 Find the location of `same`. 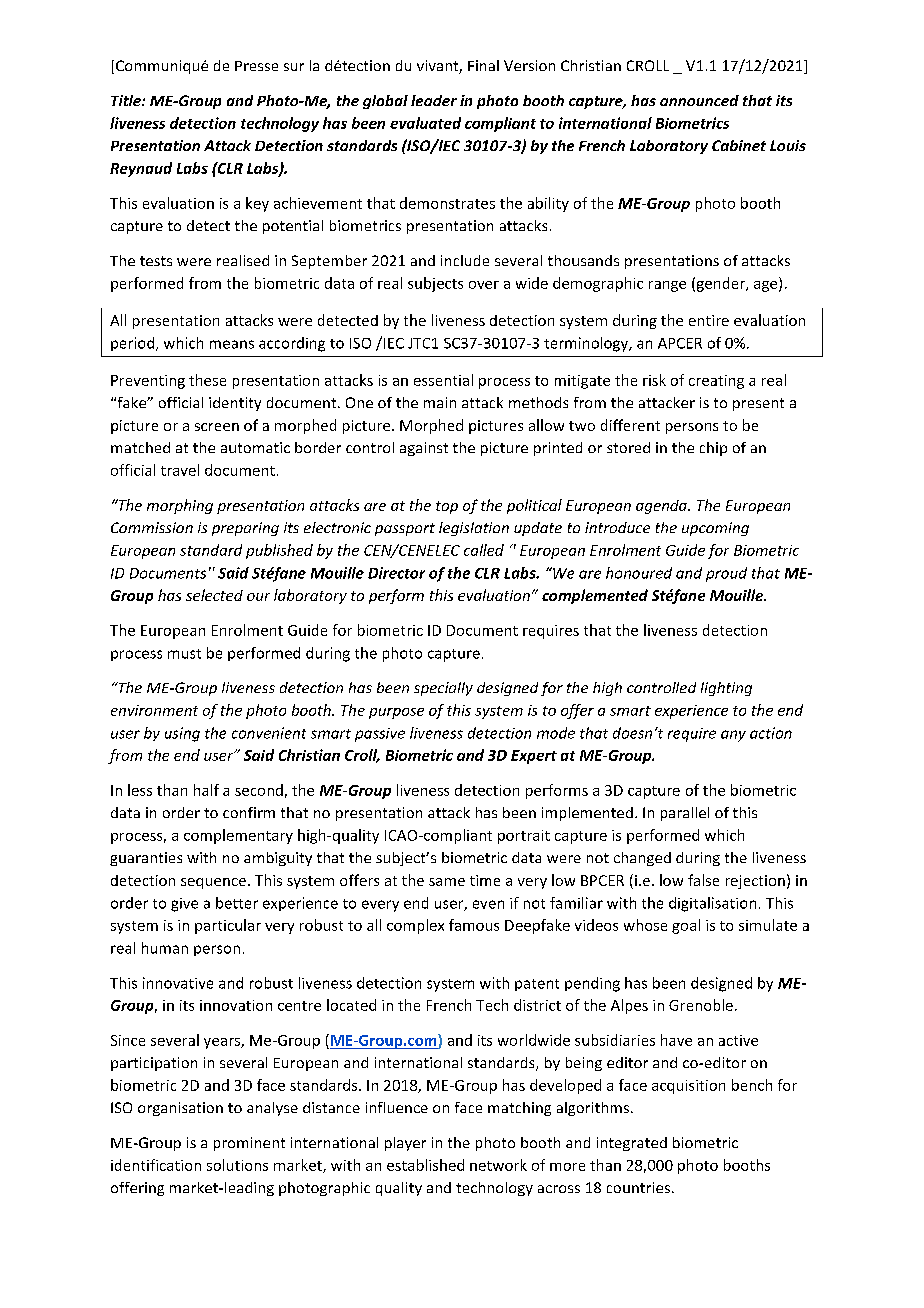

same is located at coordinates (447, 882).
